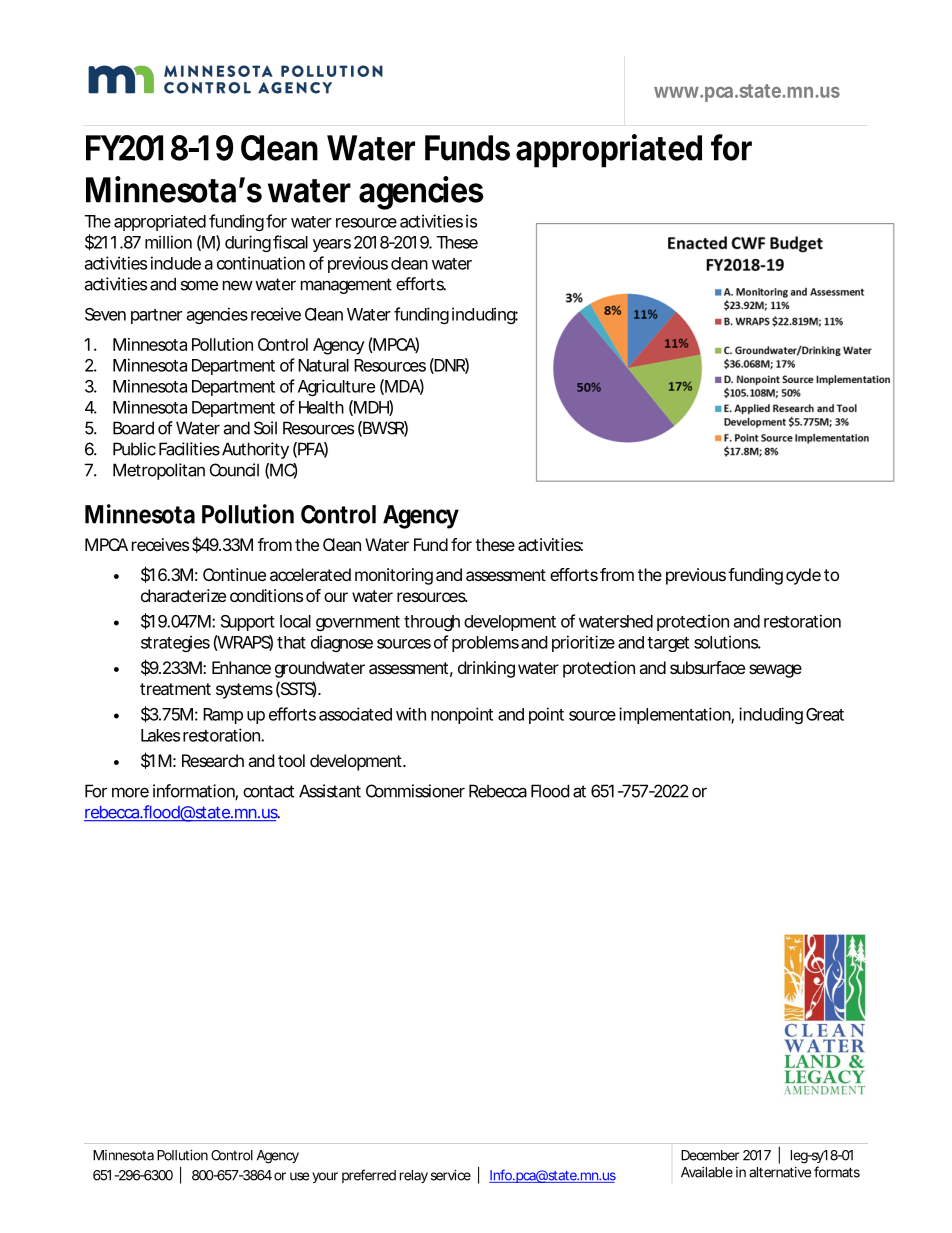 This screenshot has width=952, height=1233. What do you see at coordinates (346, 286) in the screenshot?
I see `management` at bounding box center [346, 286].
